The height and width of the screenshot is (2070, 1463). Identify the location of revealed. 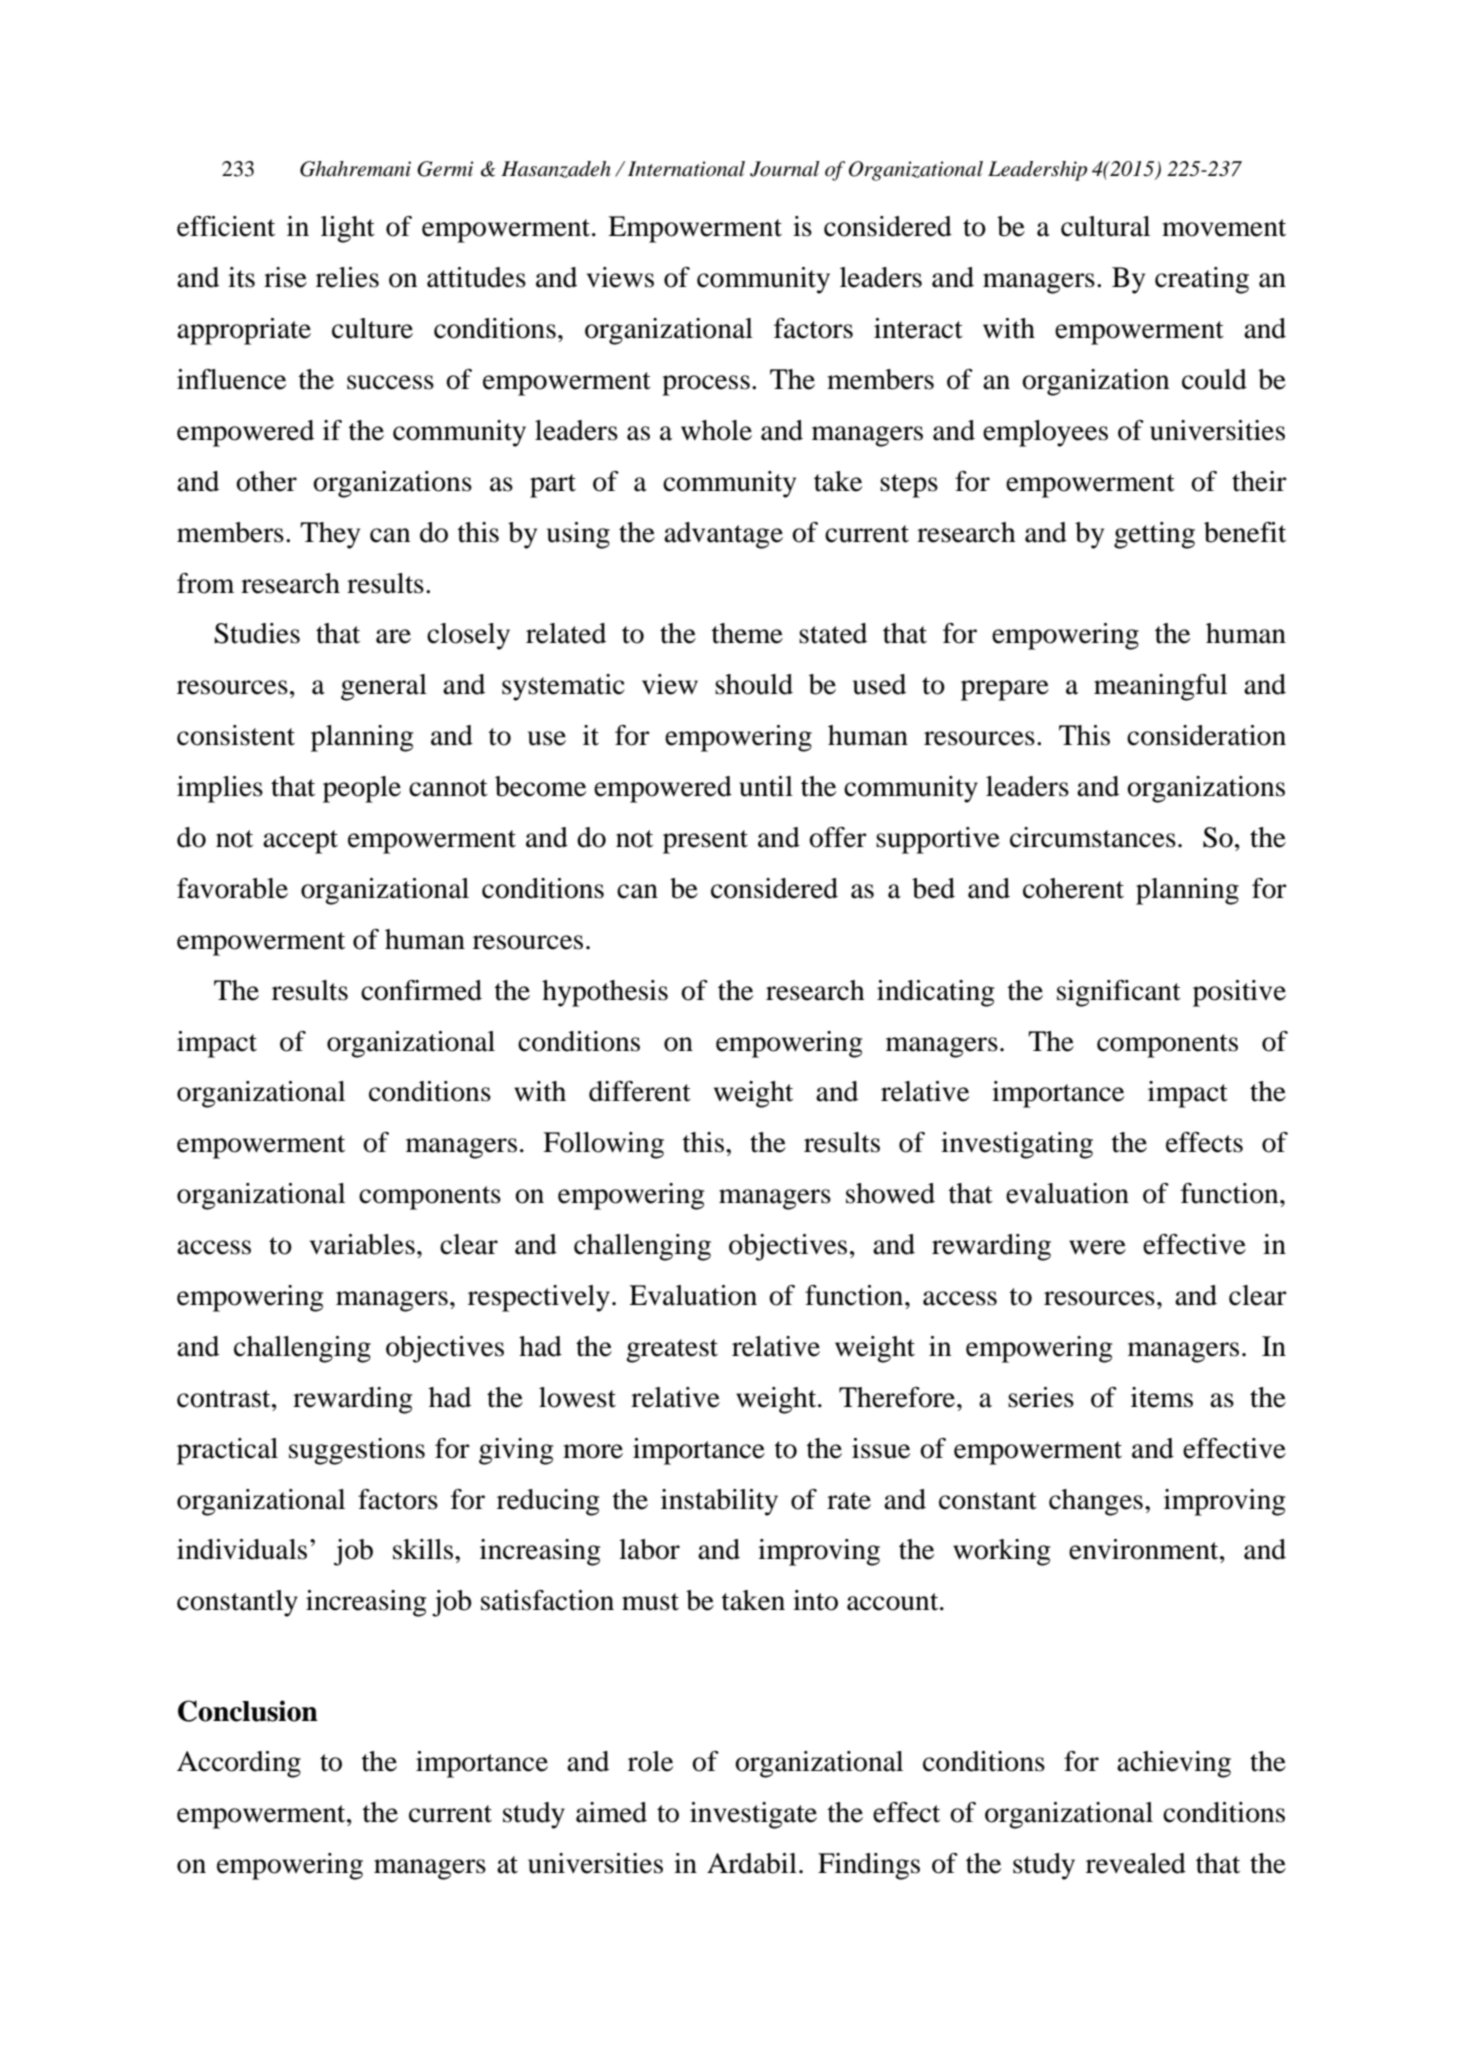
(1136, 1863).
